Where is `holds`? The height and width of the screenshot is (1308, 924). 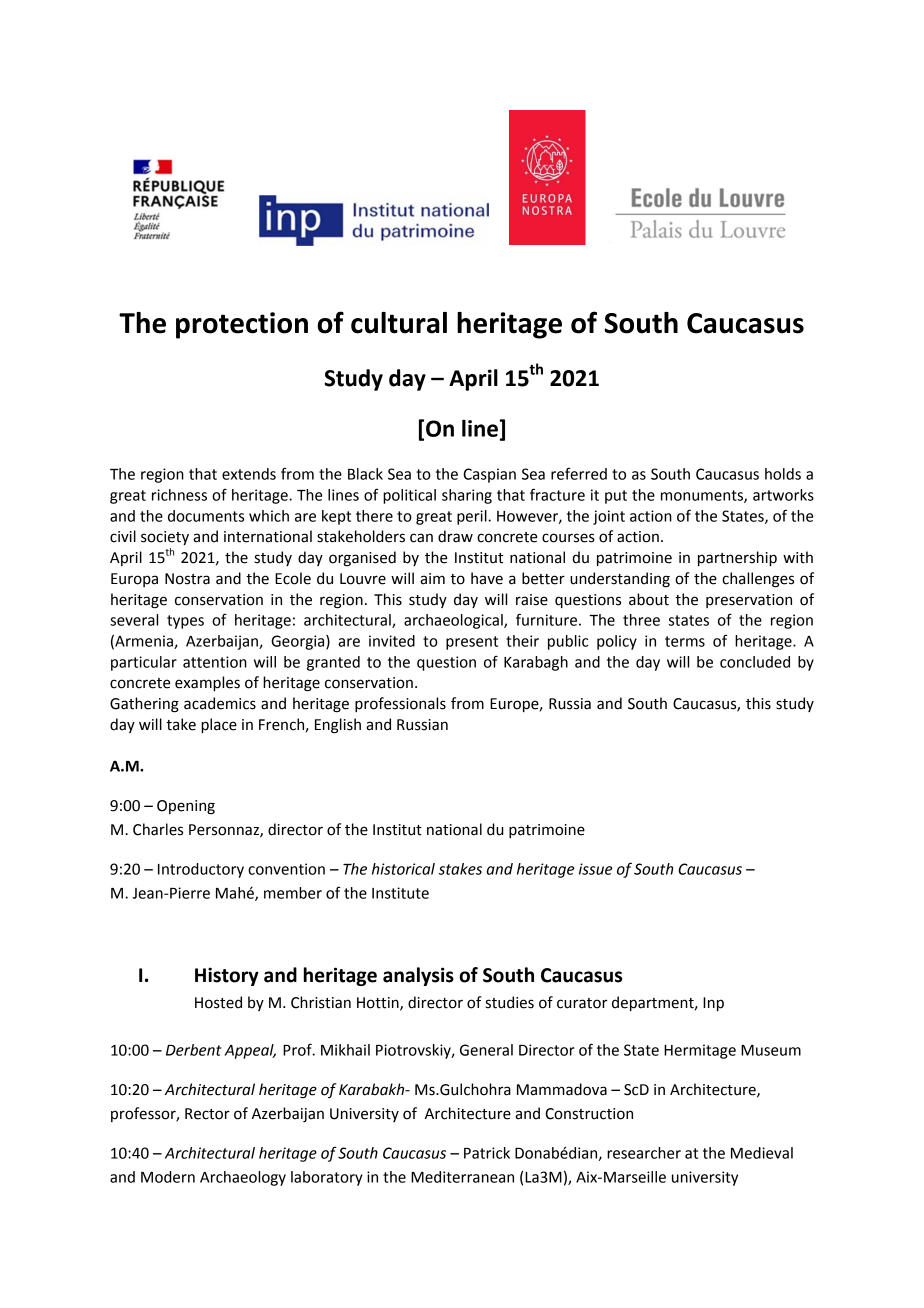 holds is located at coordinates (783, 474).
